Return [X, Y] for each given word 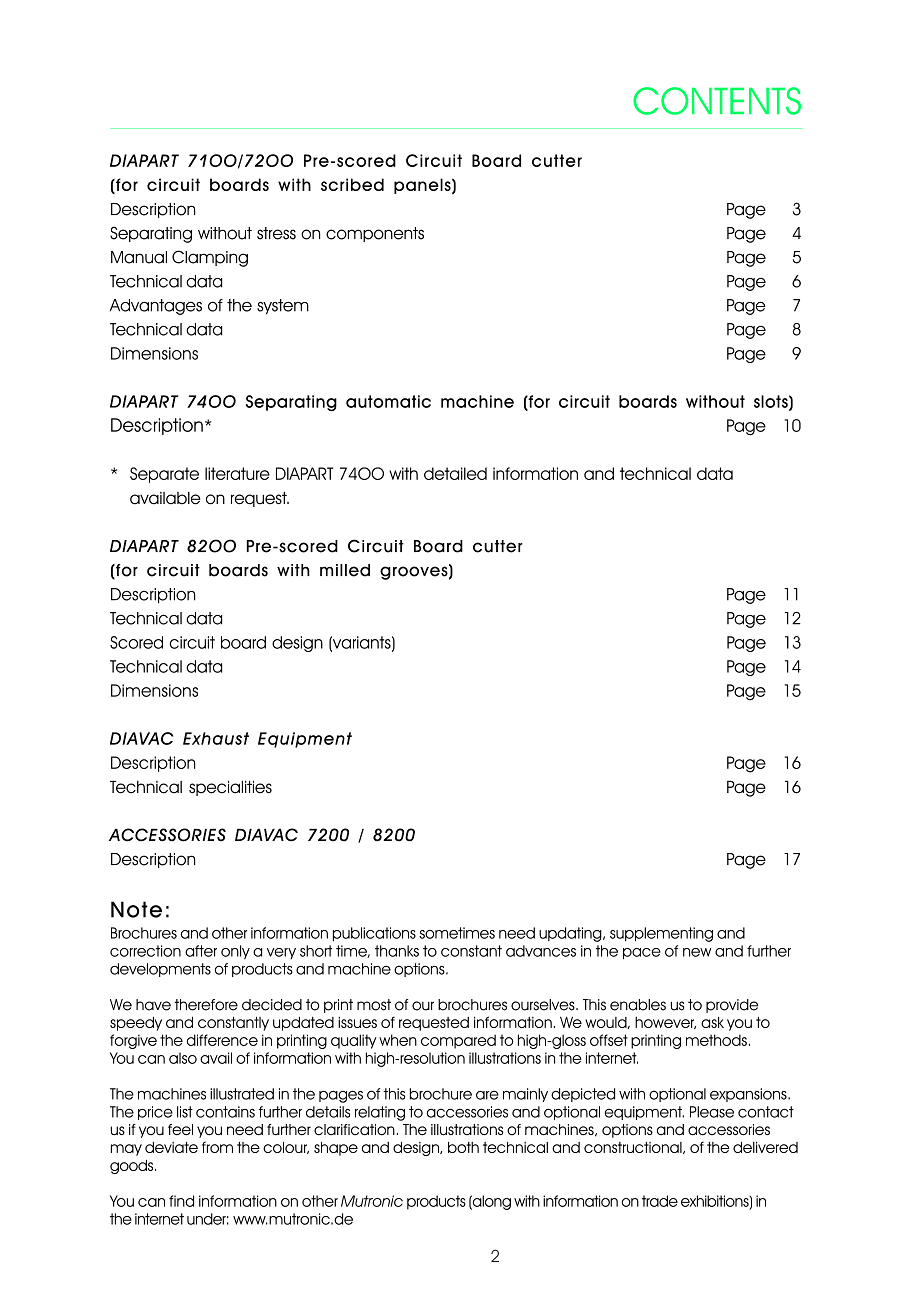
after [201, 951]
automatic [388, 401]
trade [660, 1201]
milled [345, 570]
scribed [352, 184]
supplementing [661, 934]
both [463, 1147]
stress [276, 233]
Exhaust [216, 738]
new [697, 952]
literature [237, 473]
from [217, 1147]
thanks [397, 951]
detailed [455, 473]
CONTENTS [717, 101]
